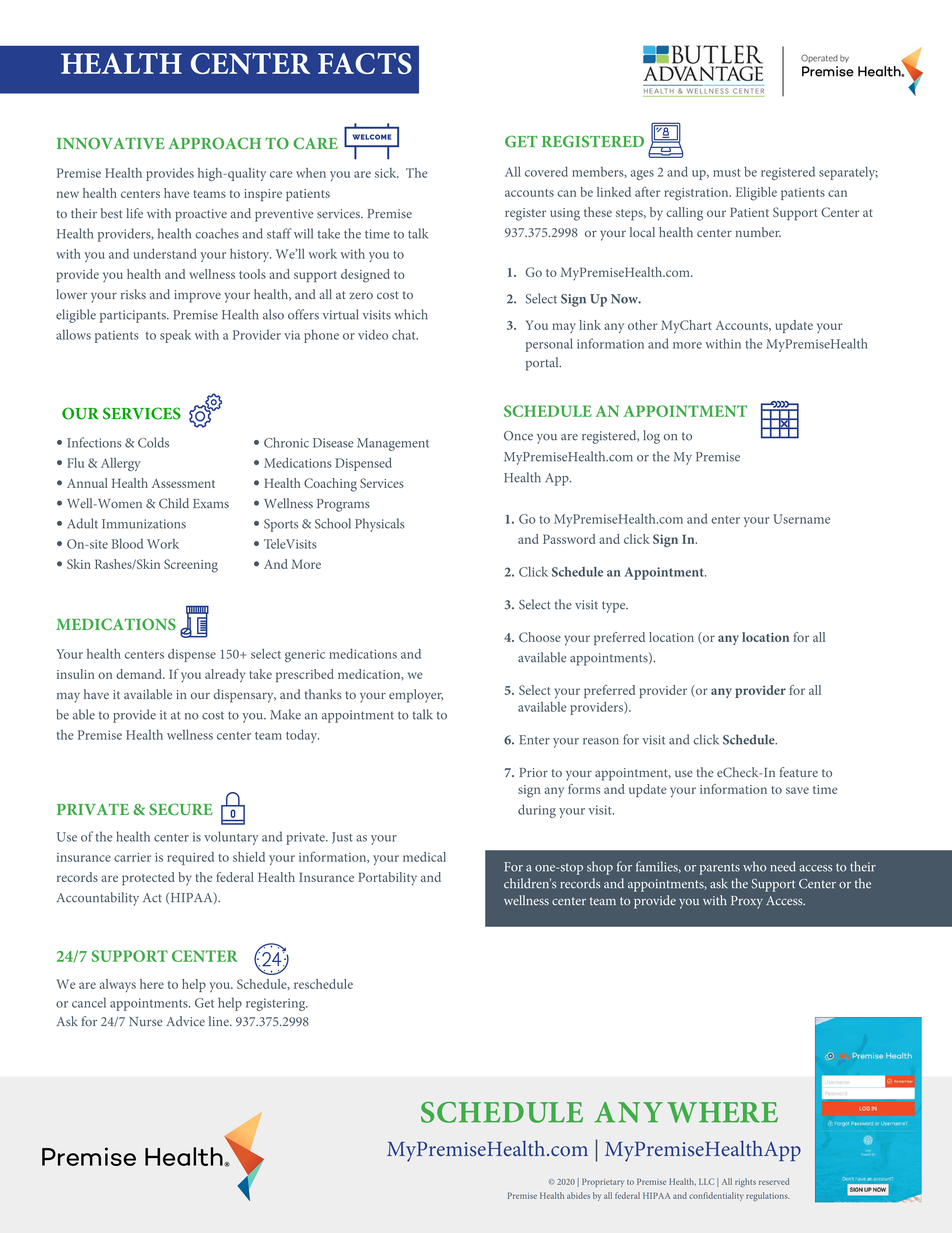  I want to click on Choose, so click(540, 637).
